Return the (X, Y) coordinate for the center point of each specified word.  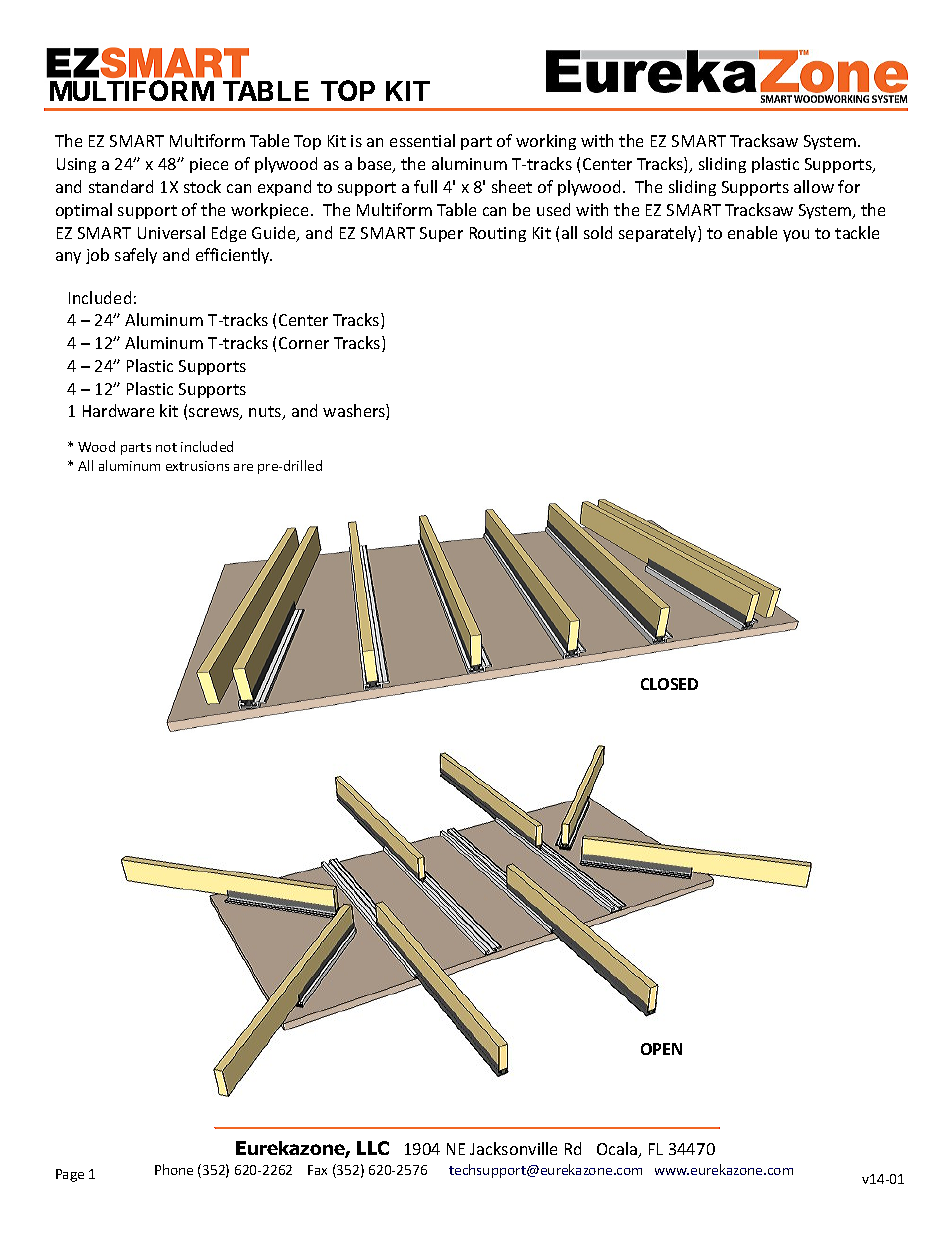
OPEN (661, 1049)
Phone (174, 1169)
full (425, 186)
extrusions (197, 466)
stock (202, 186)
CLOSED (669, 684)
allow (814, 186)
